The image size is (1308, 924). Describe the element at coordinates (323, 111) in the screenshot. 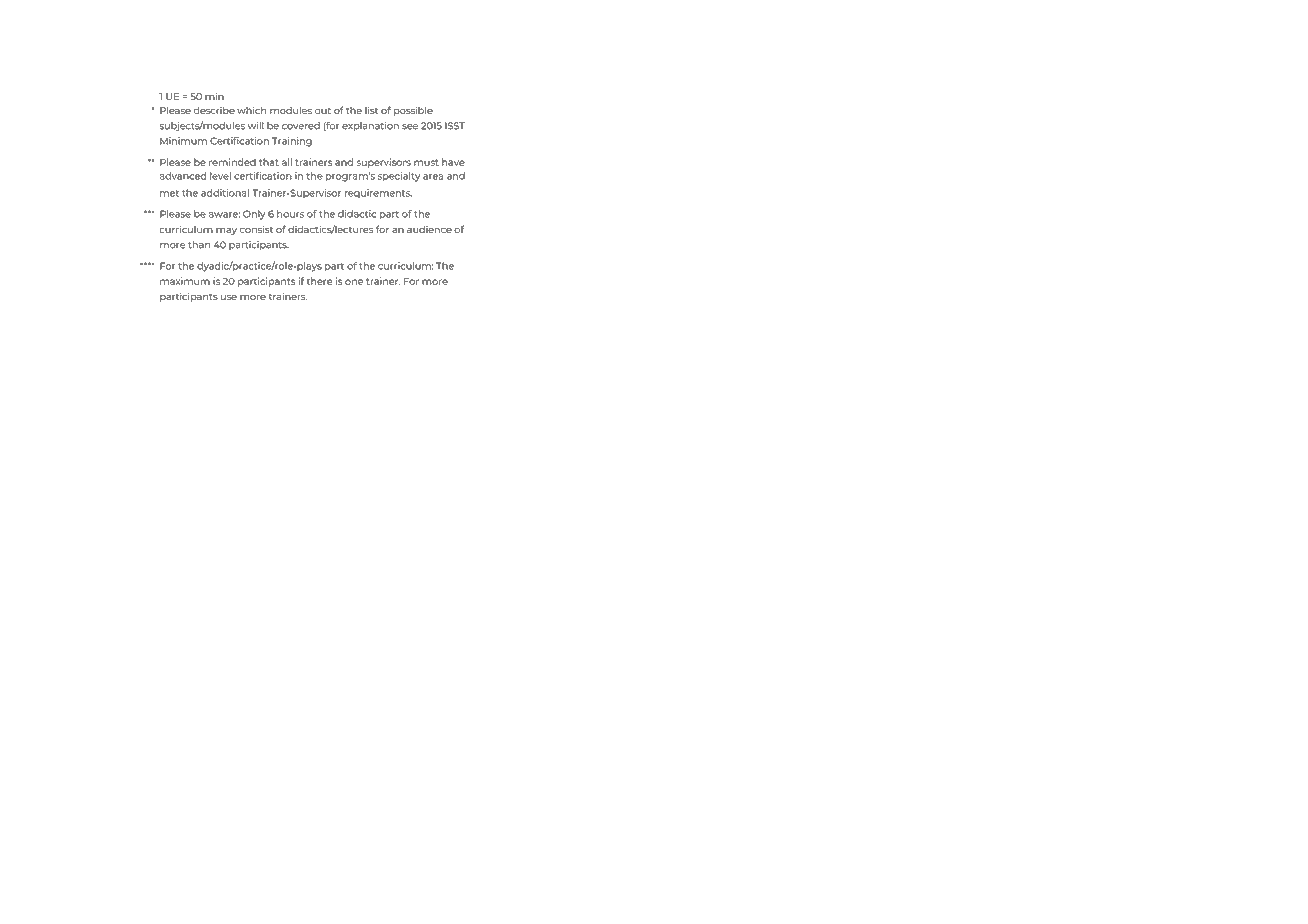

I see `out` at that location.
